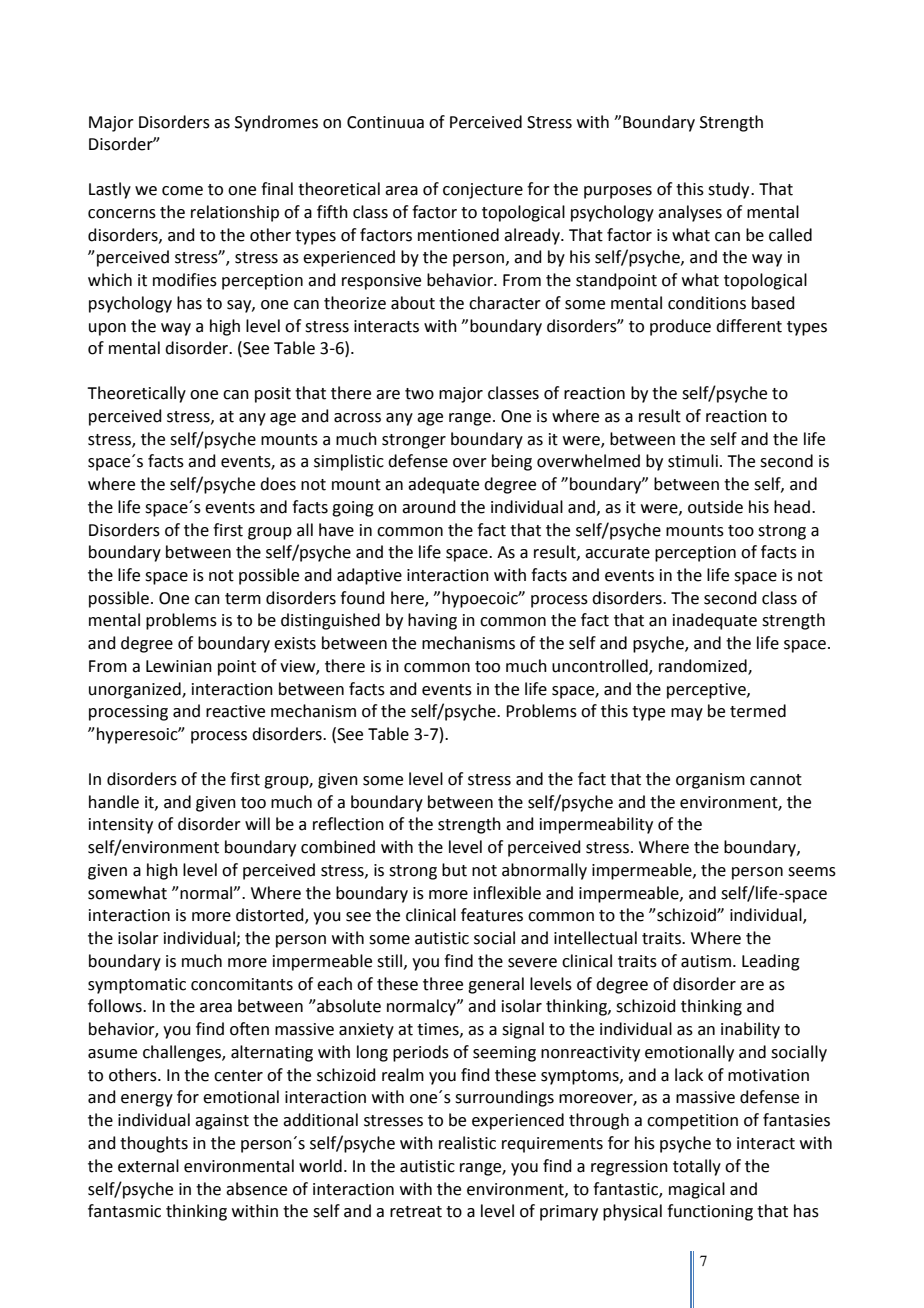 This screenshot has width=924, height=1308. I want to click on external, so click(148, 1166).
